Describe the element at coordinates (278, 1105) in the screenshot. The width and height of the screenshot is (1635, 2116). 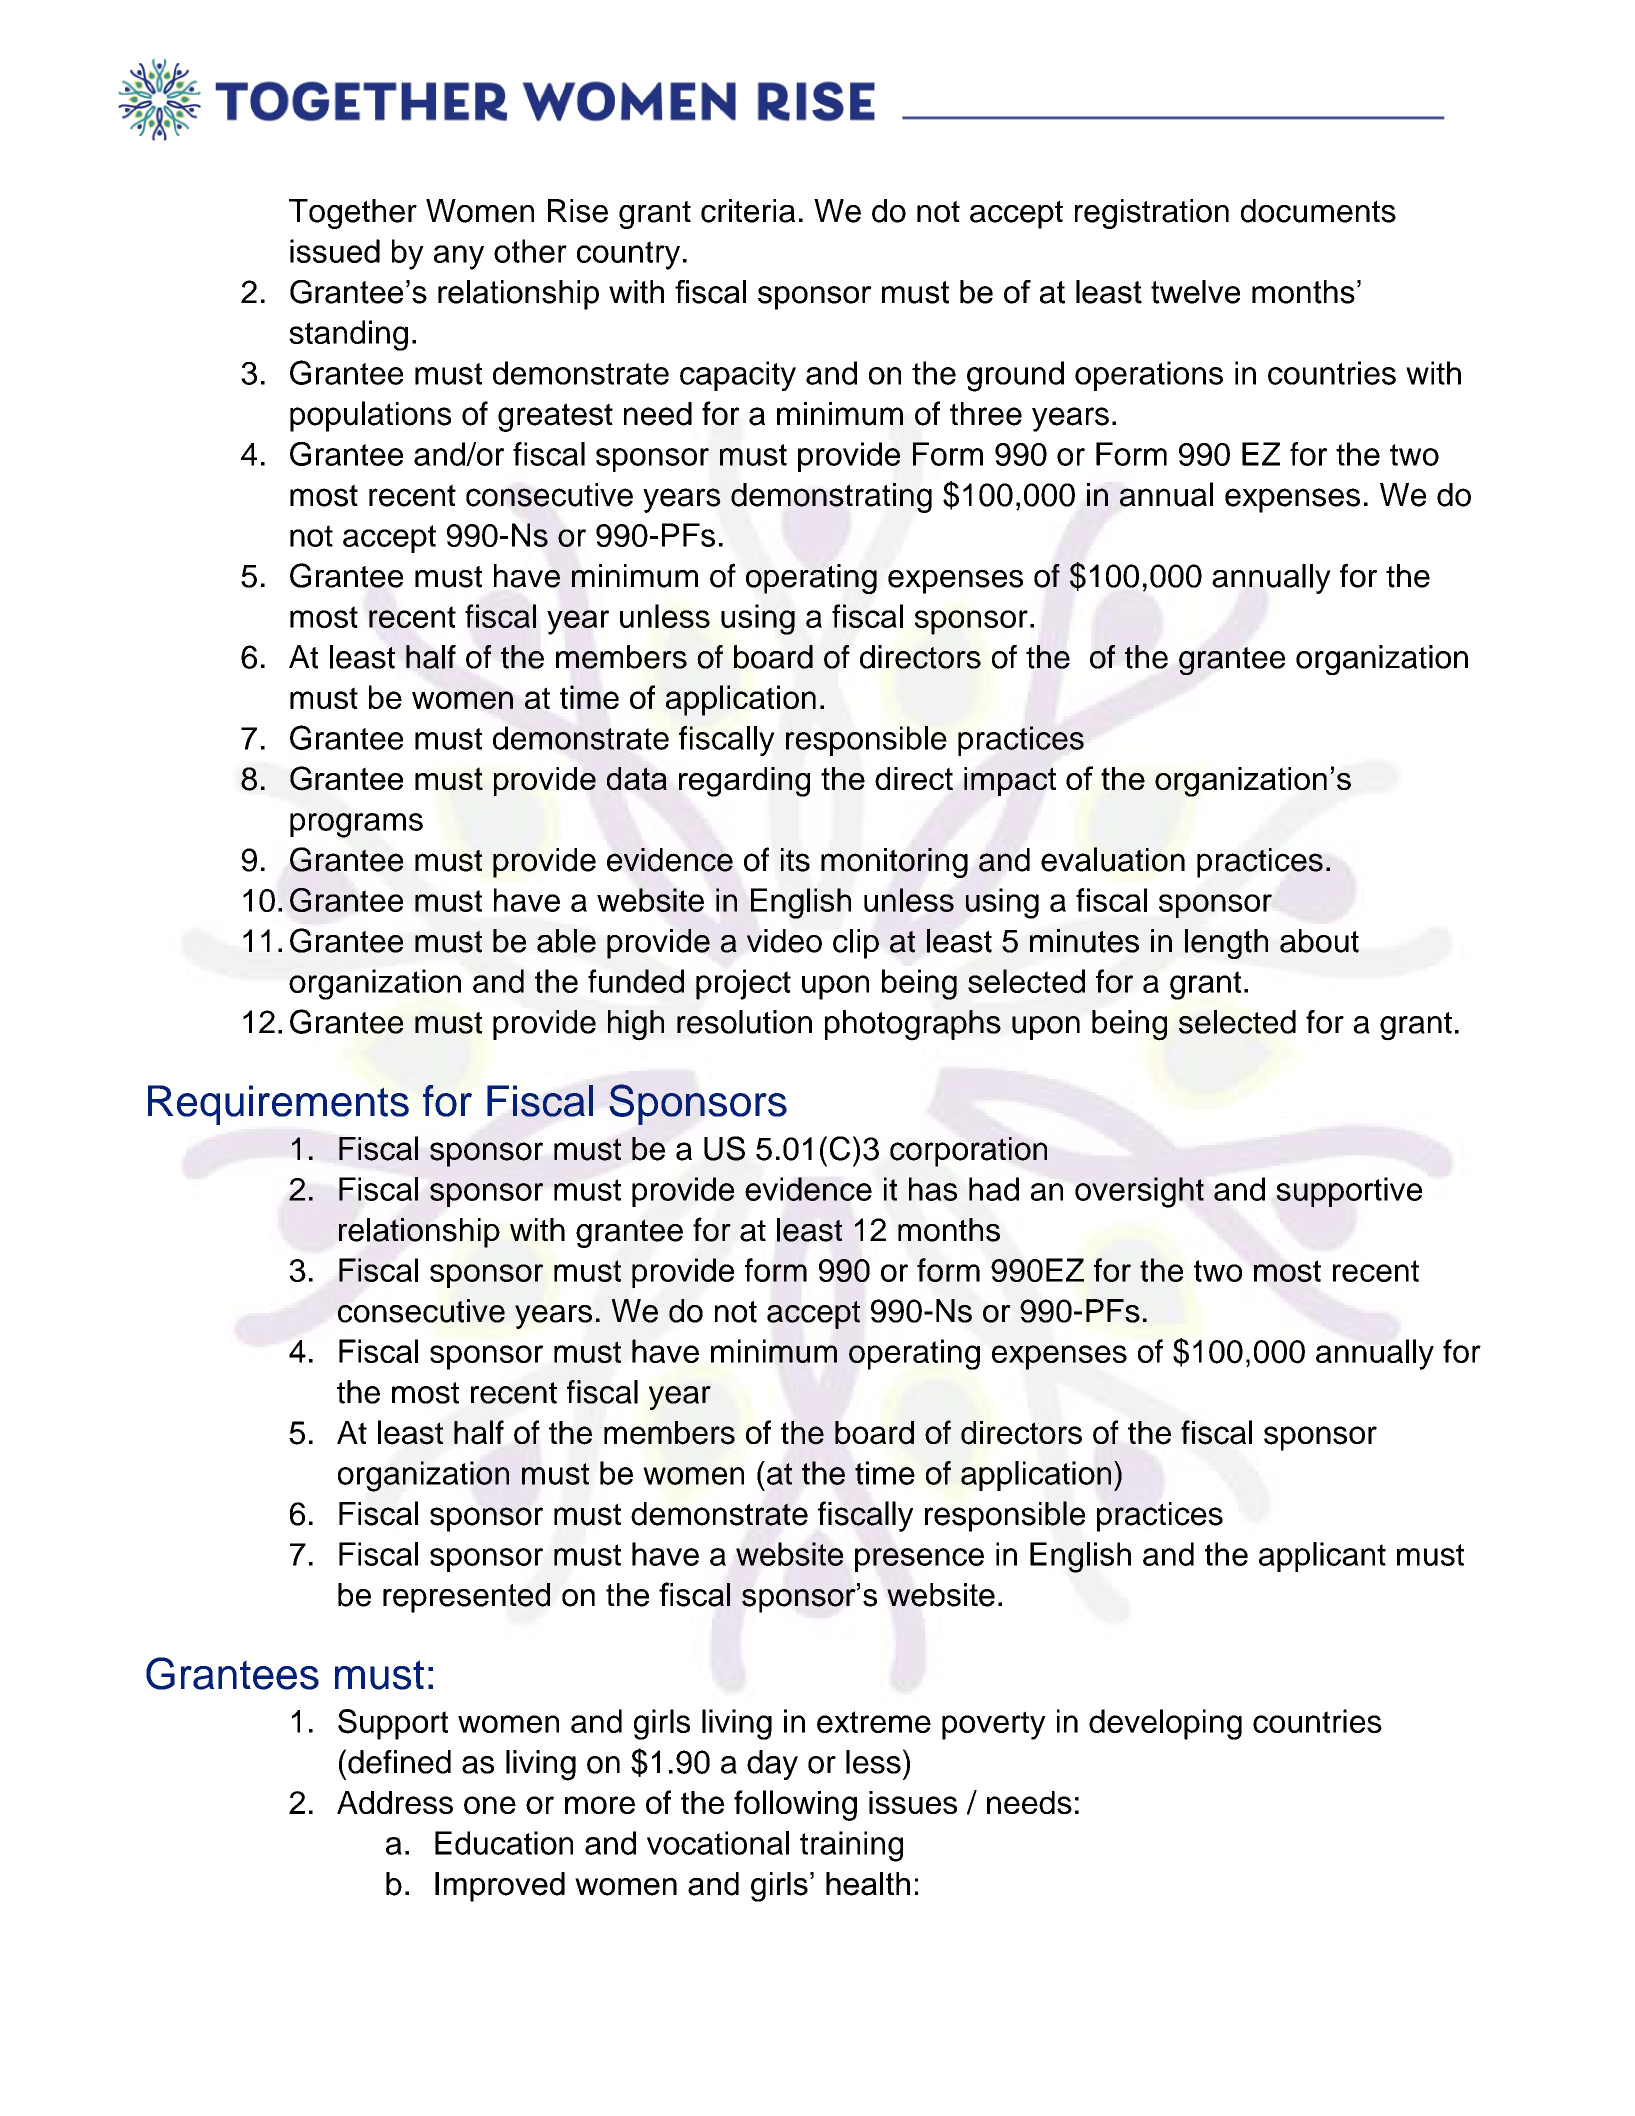
I see `Requirements` at that location.
